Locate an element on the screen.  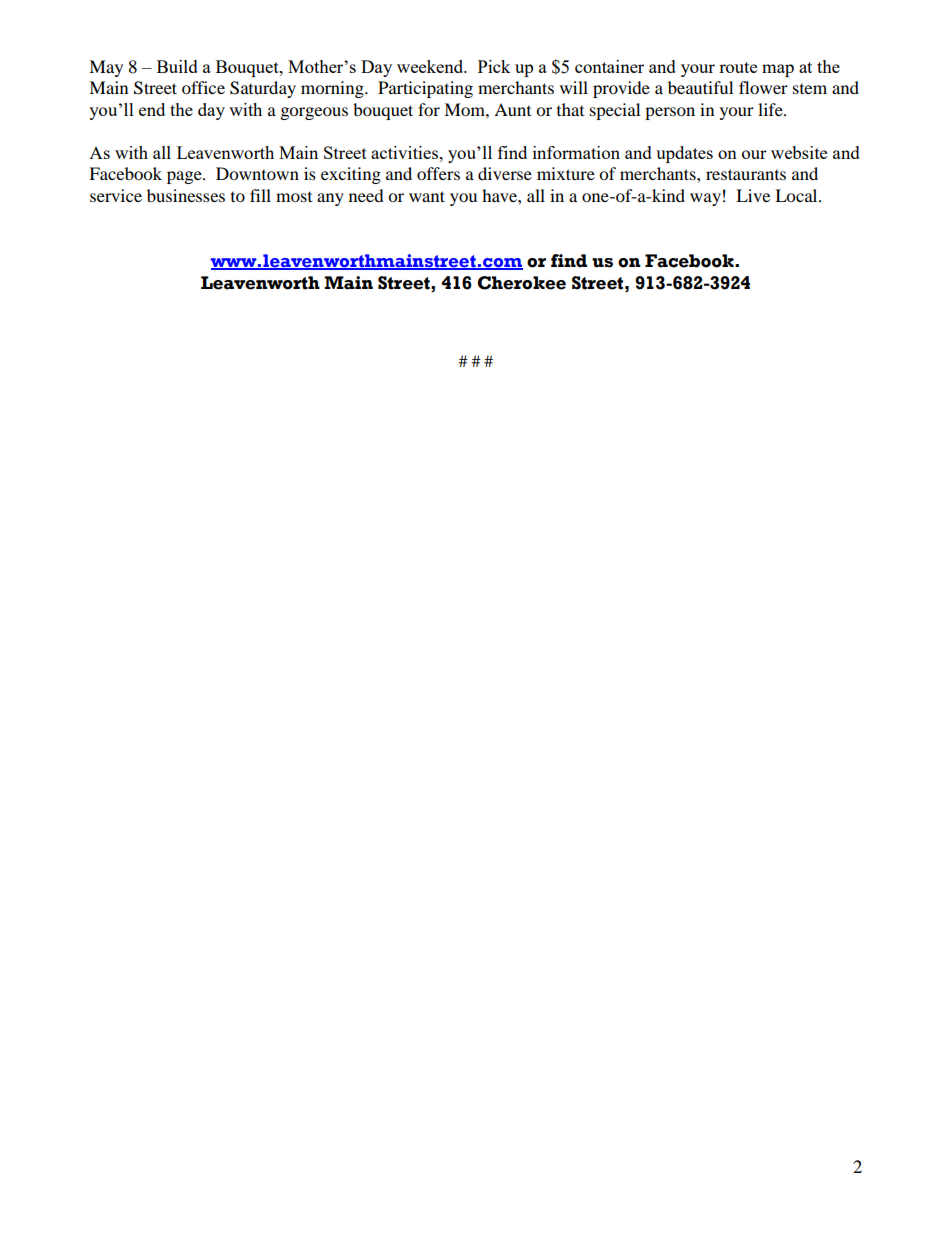
offers is located at coordinates (438, 173).
